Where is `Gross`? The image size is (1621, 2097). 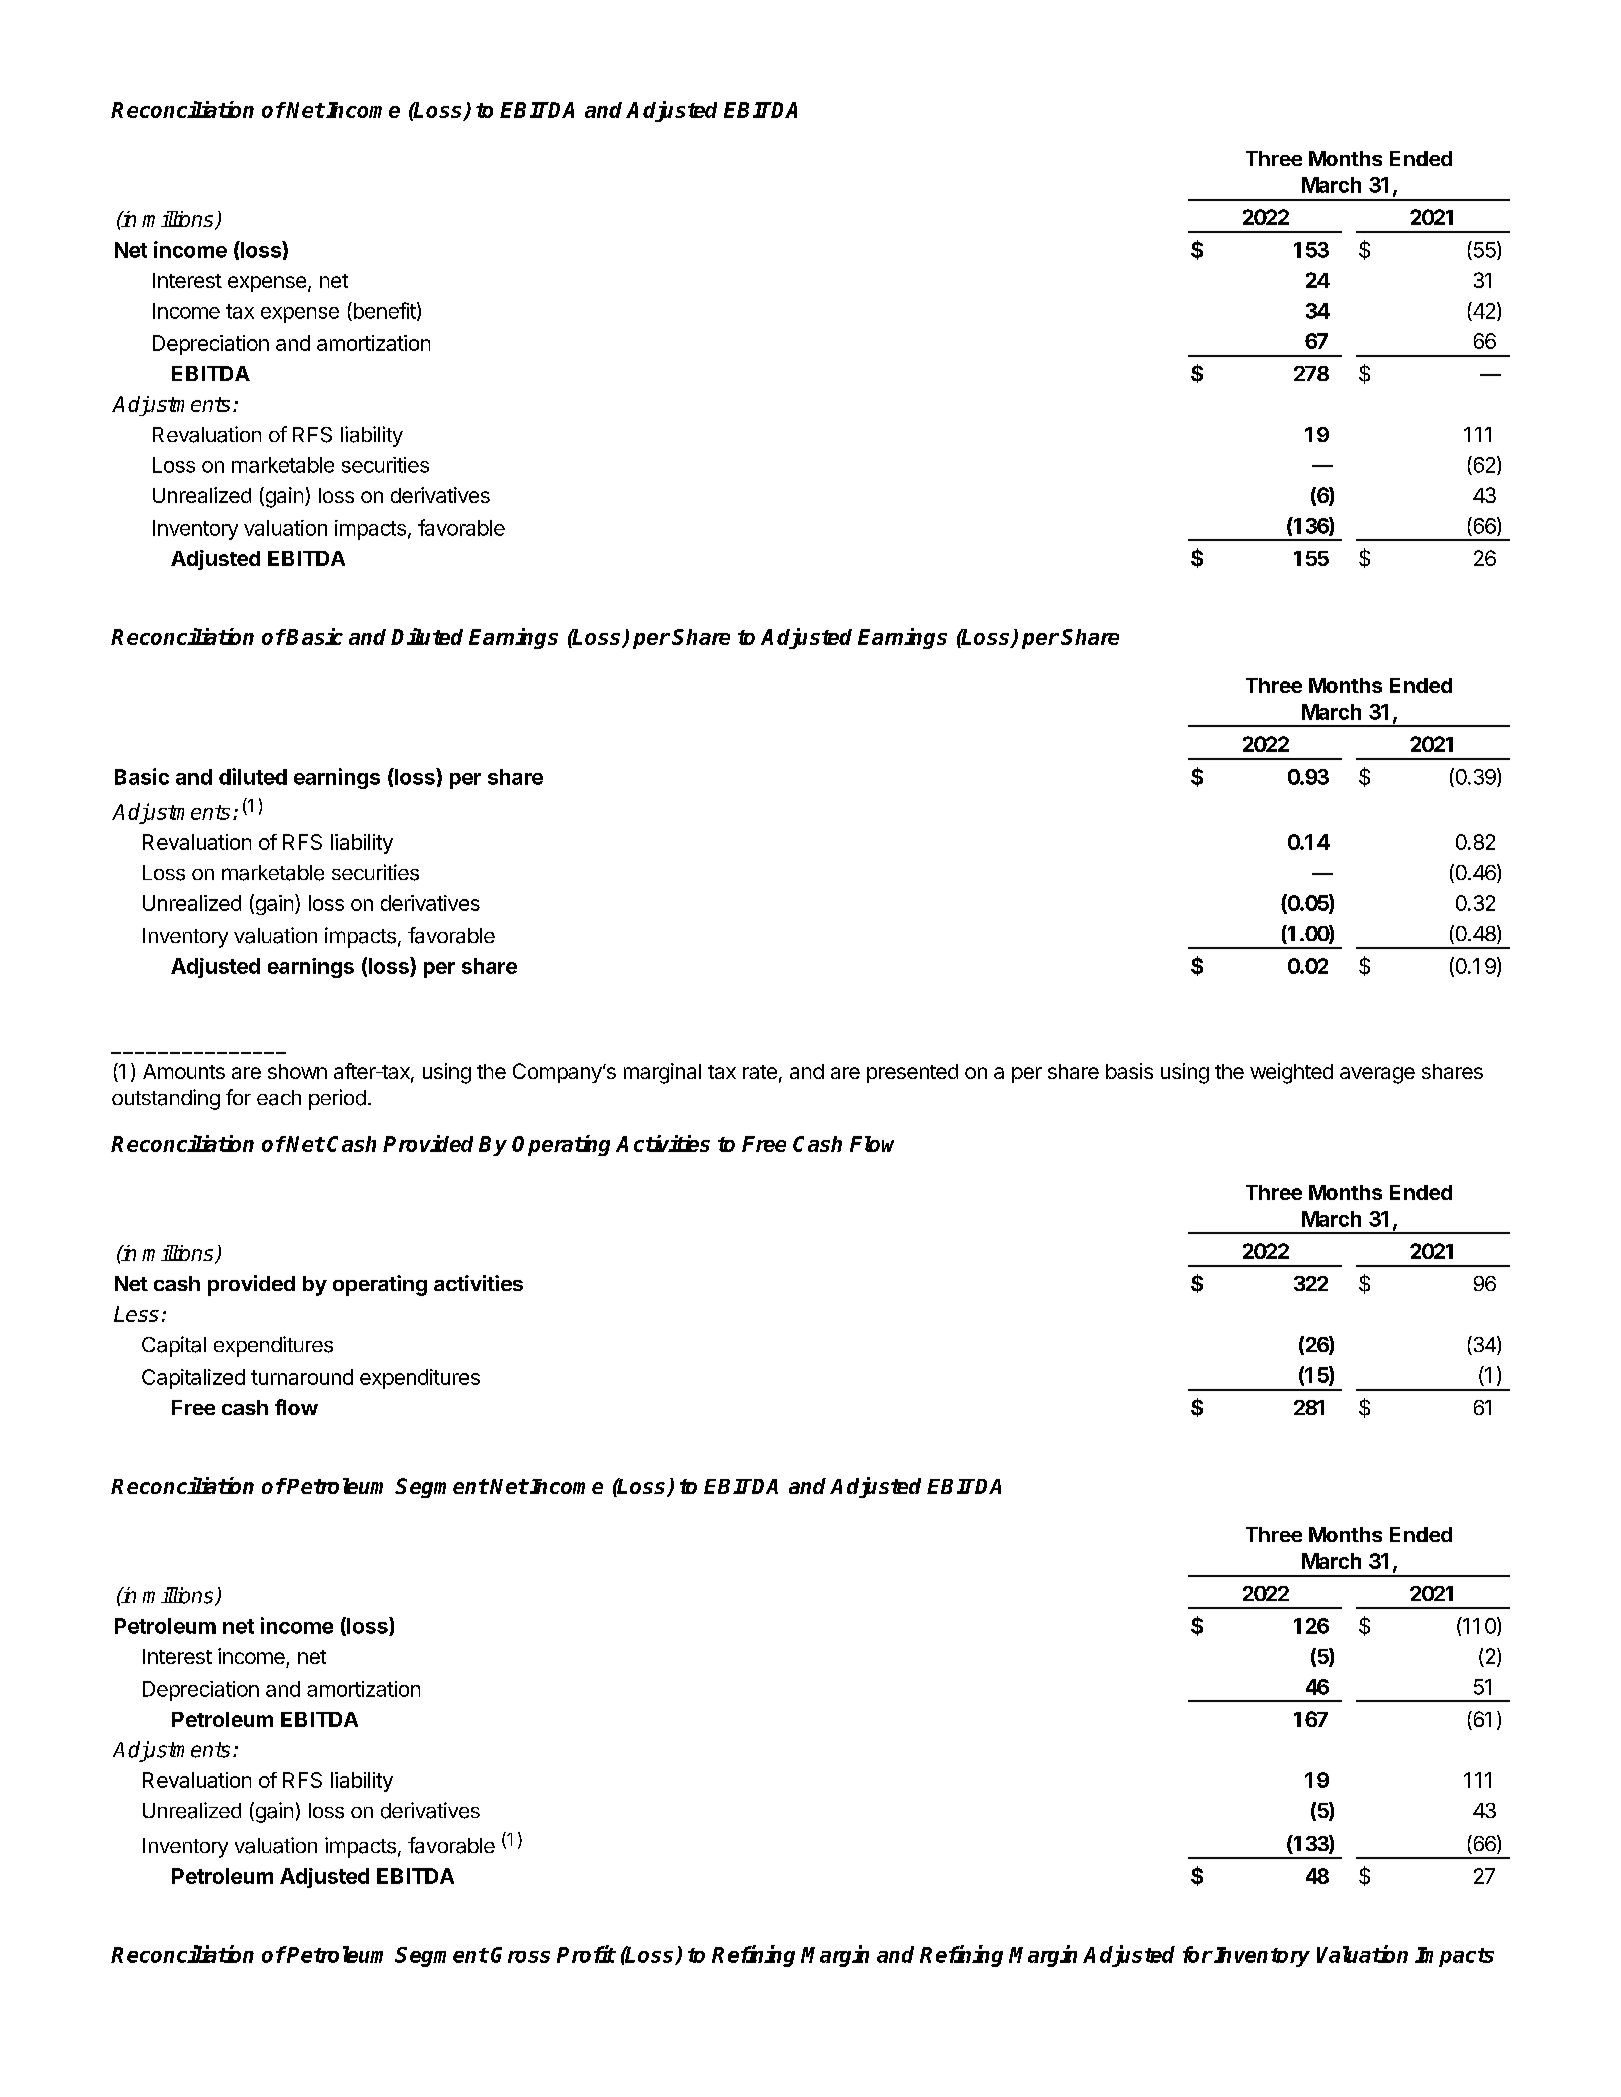
Gross is located at coordinates (520, 1955).
